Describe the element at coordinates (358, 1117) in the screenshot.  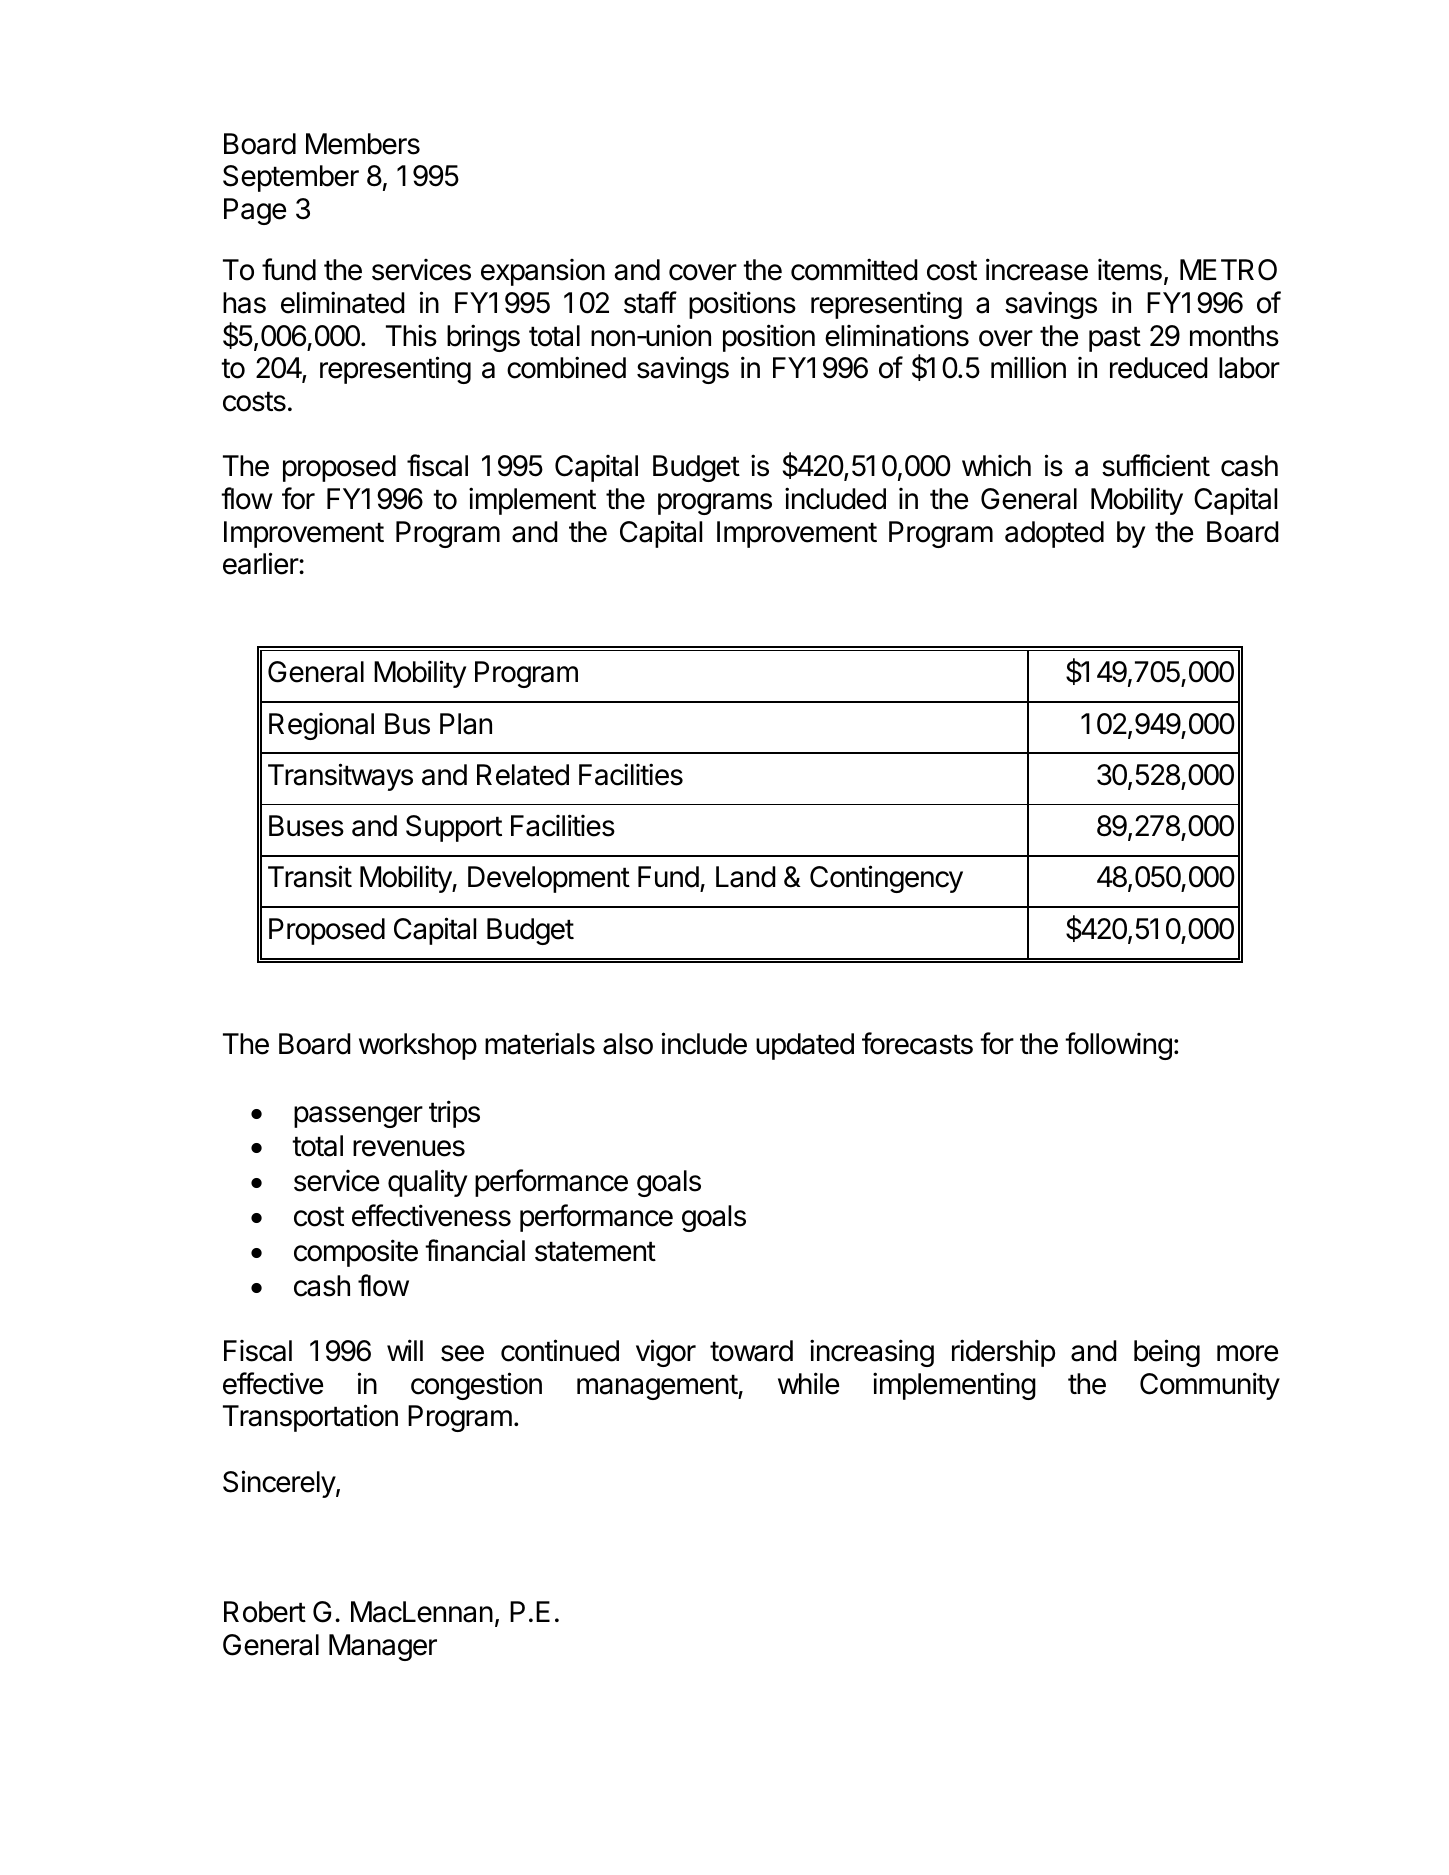
I see `passenger` at that location.
